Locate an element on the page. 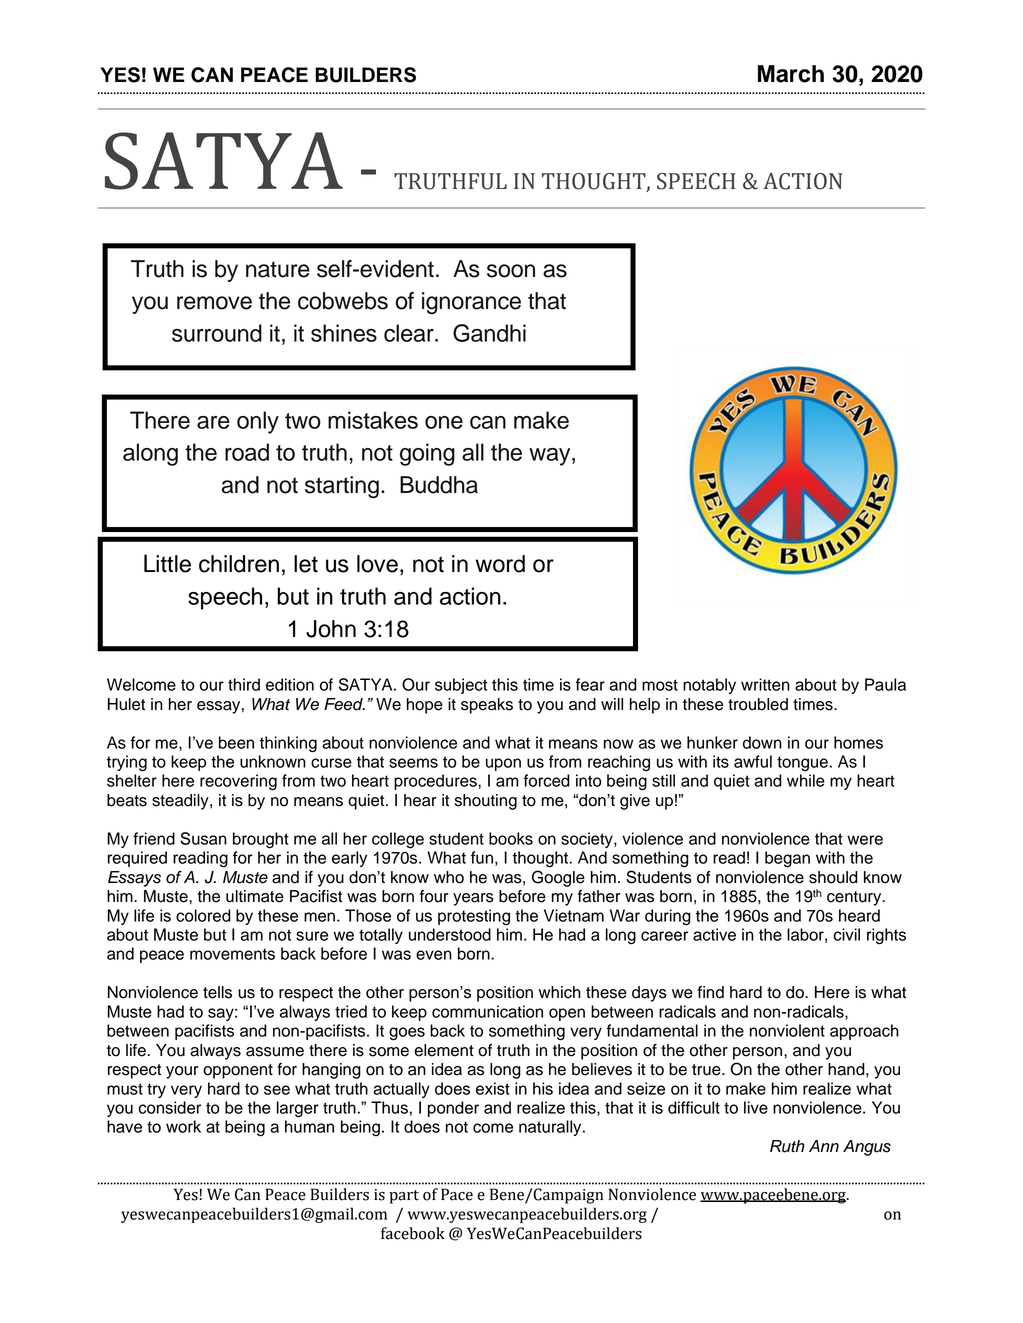 This image has height=1323, width=1023. part is located at coordinates (404, 1197).
